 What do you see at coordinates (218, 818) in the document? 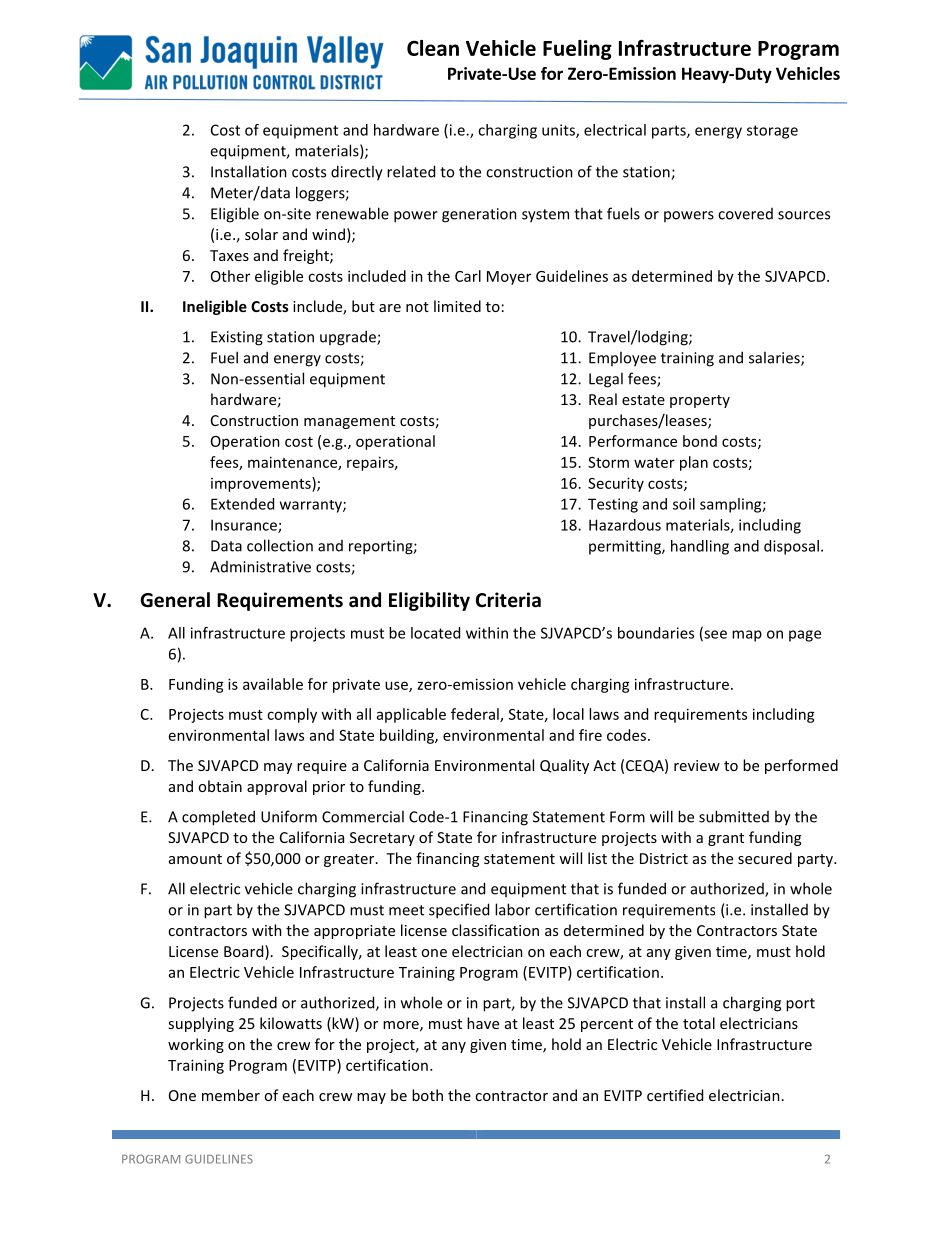
I see `completed` at bounding box center [218, 818].
